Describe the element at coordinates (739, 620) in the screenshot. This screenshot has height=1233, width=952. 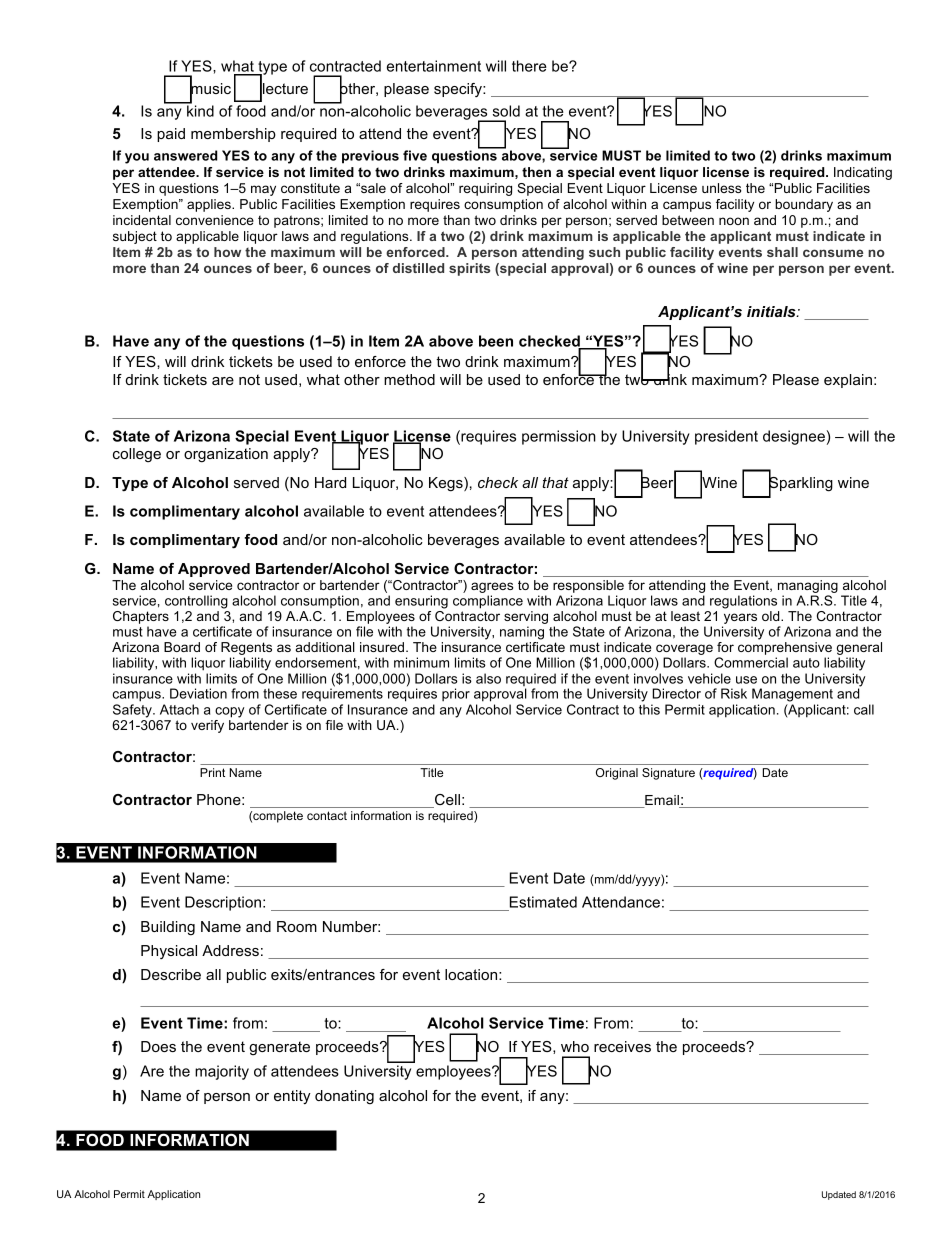
I see `years` at that location.
